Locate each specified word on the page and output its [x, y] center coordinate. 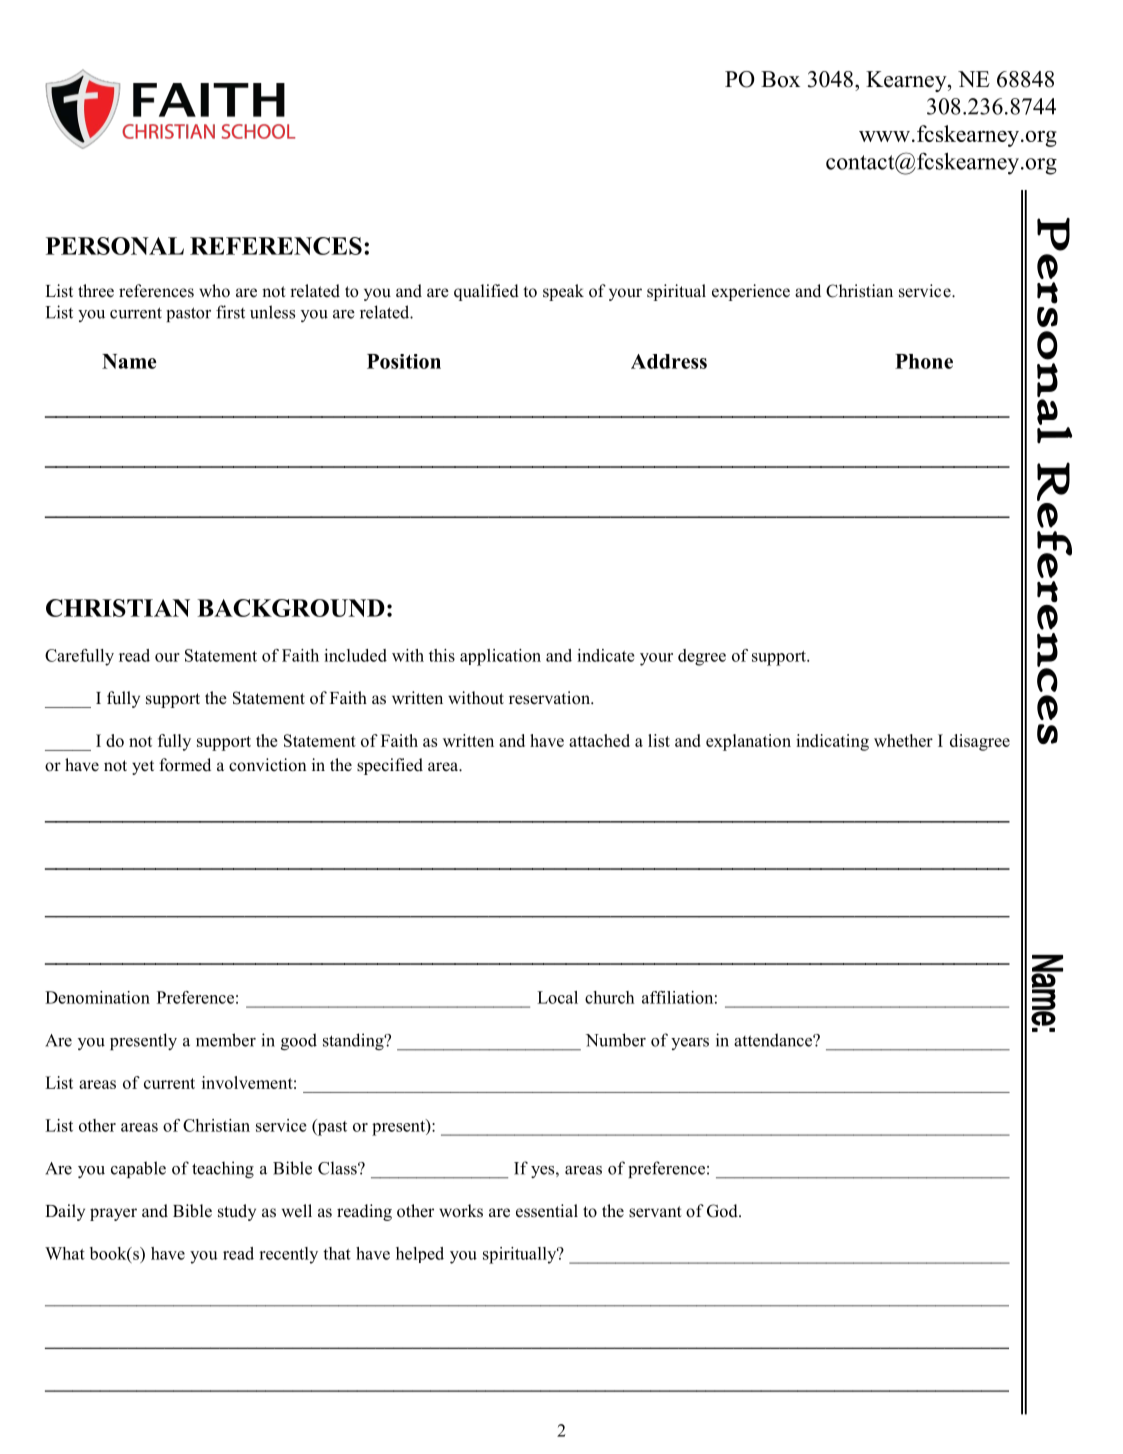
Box [780, 79]
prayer [113, 1214]
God [723, 1211]
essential [547, 1211]
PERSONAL [115, 246]
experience [751, 292]
